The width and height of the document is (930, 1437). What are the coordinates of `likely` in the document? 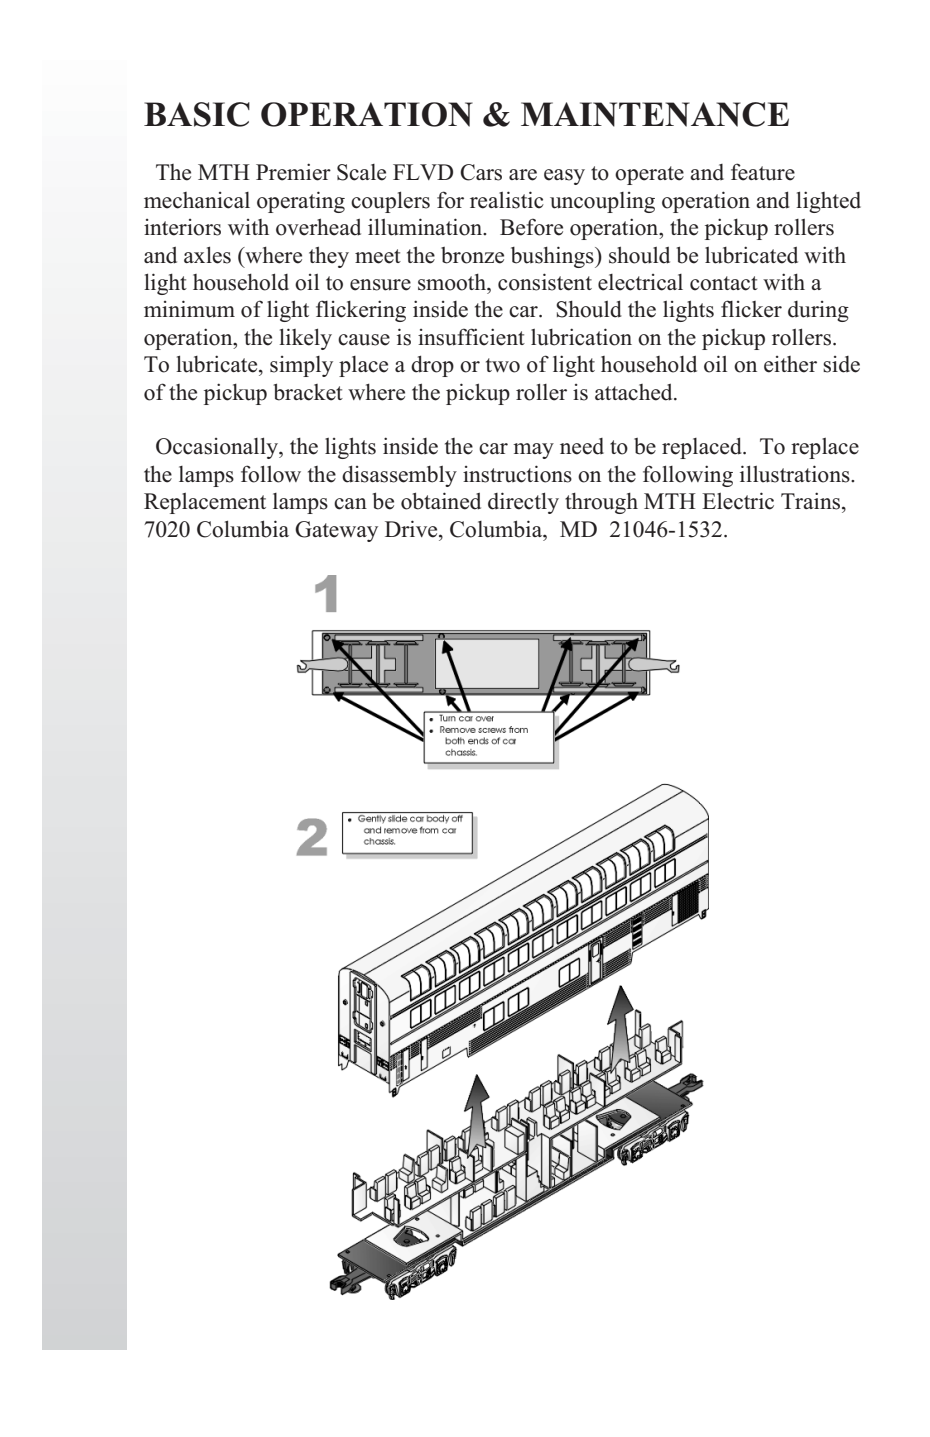 It's located at (305, 339).
